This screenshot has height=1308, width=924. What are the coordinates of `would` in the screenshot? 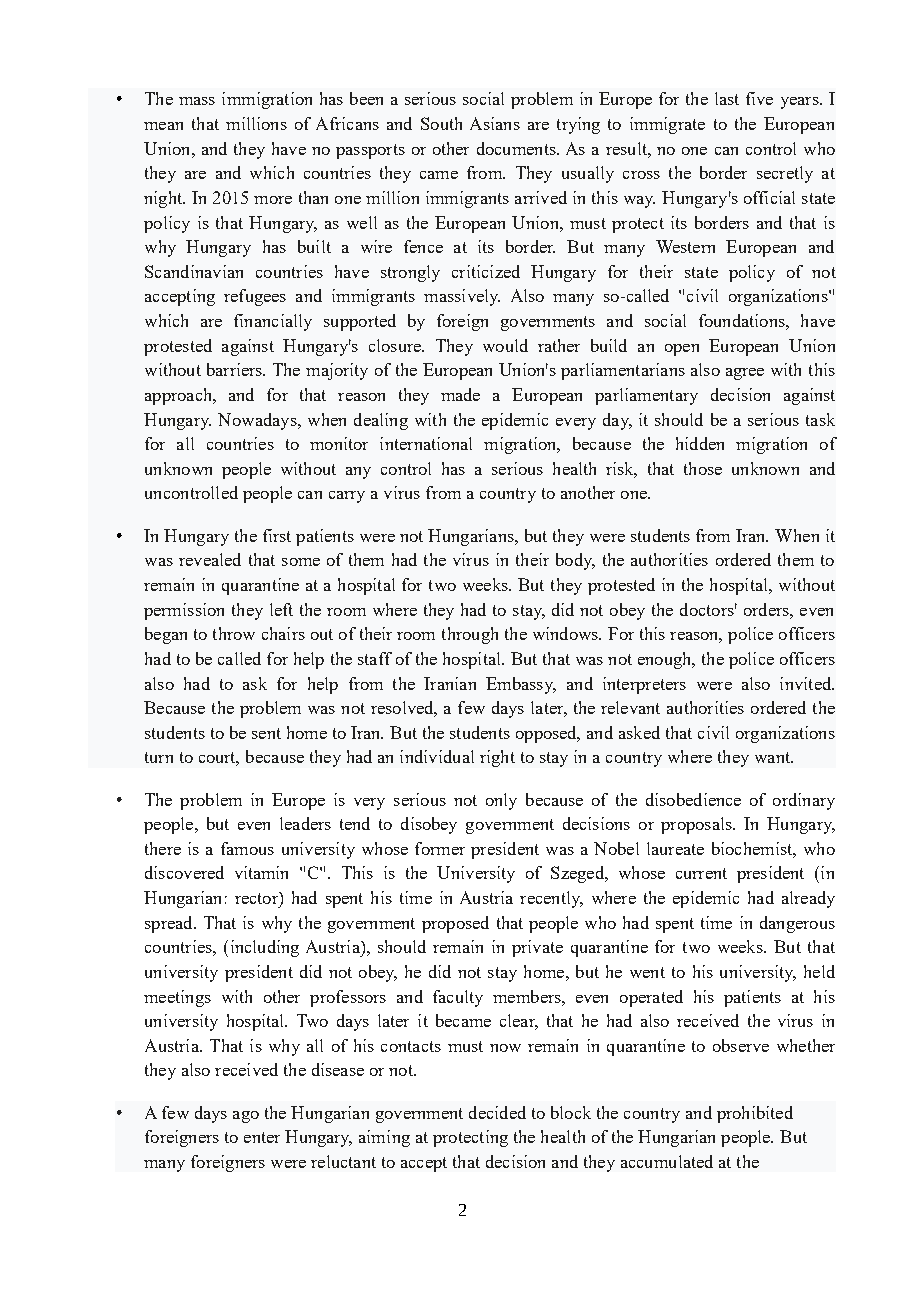 It's located at (505, 345).
